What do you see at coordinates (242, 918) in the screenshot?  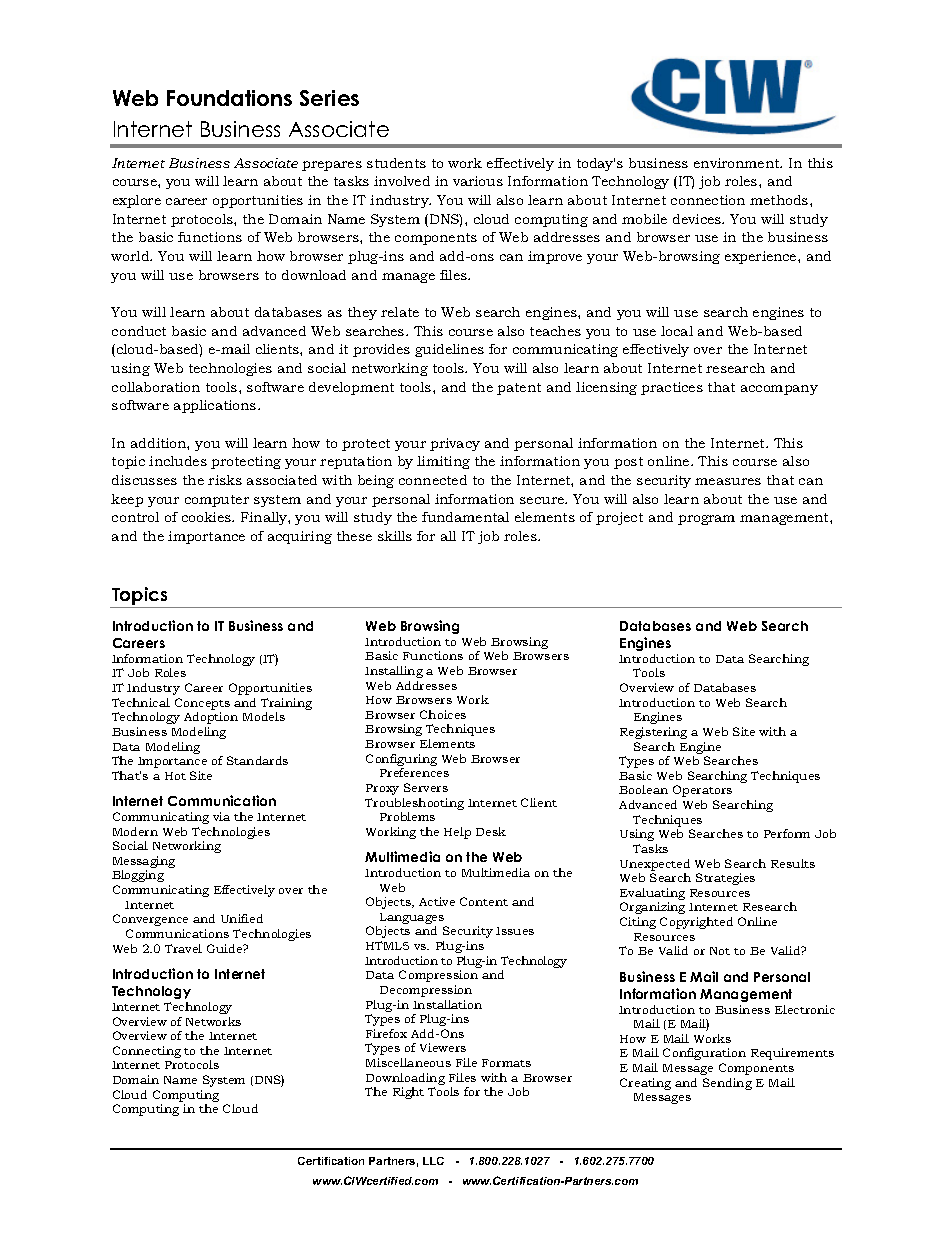 I see `Unified` at bounding box center [242, 918].
